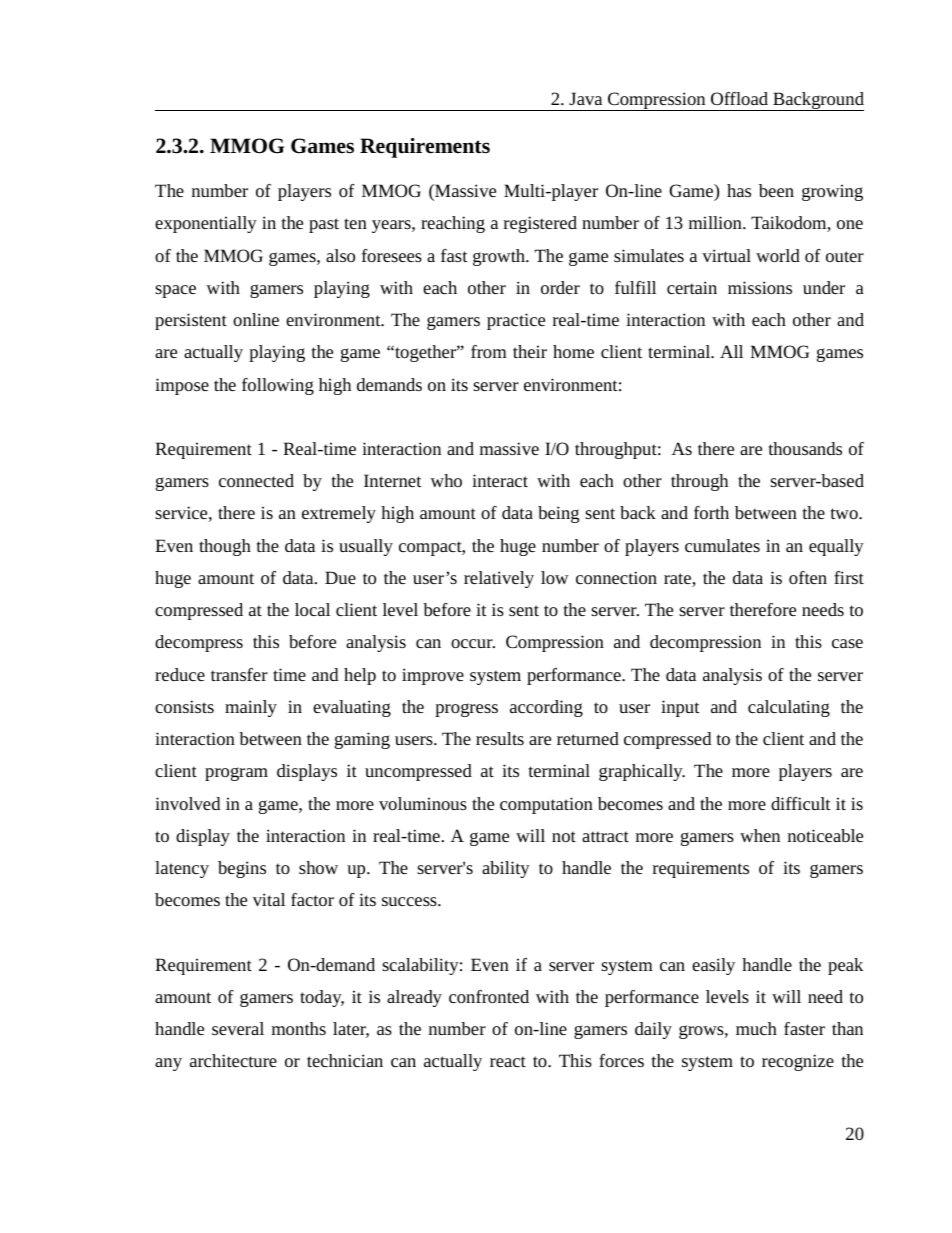 The height and width of the image is (1233, 952). Describe the element at coordinates (238, 1028) in the image. I see `several` at that location.
